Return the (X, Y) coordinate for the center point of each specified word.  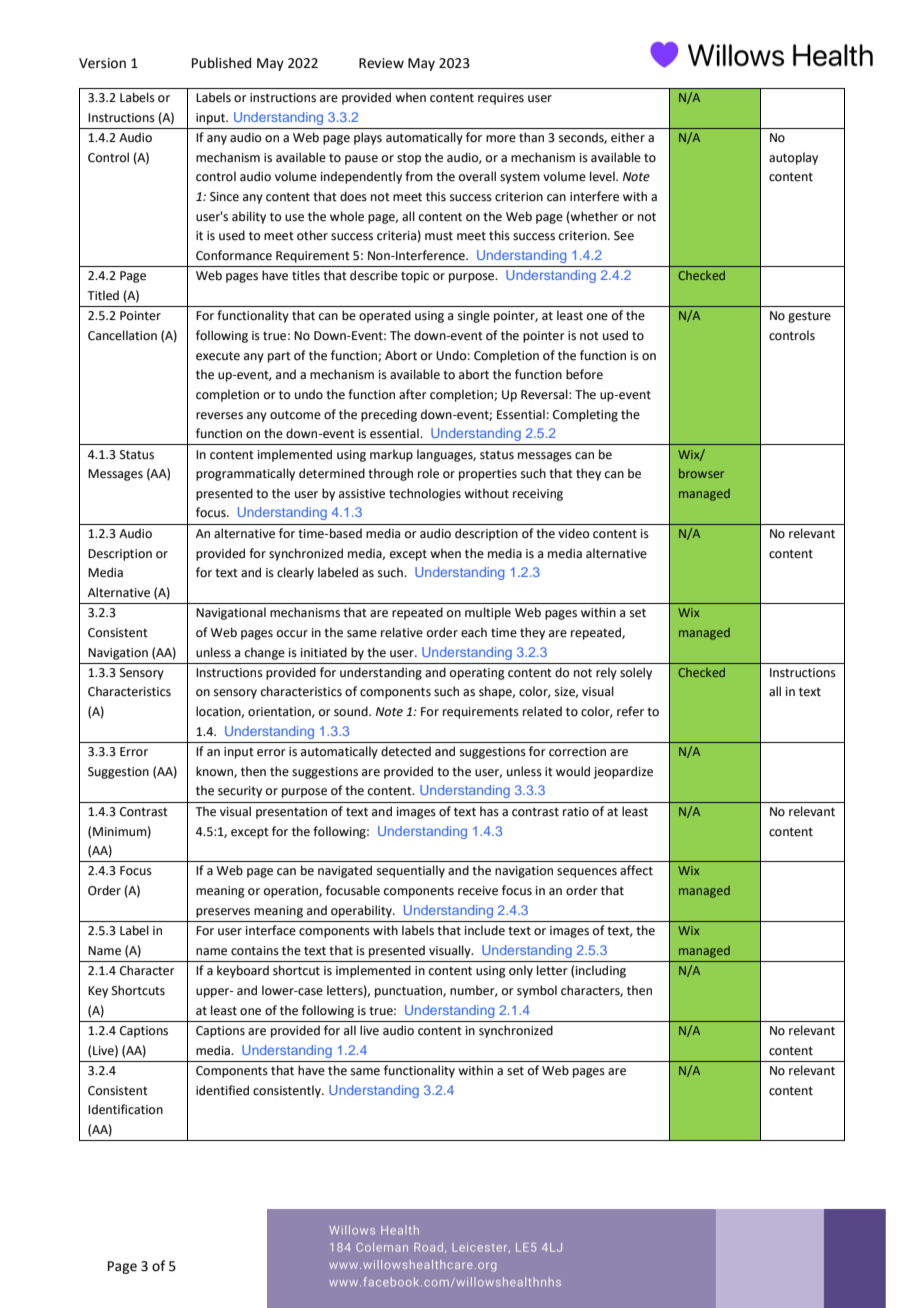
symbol (537, 991)
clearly (295, 573)
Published (221, 63)
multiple (488, 613)
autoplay (793, 158)
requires (501, 99)
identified (222, 1090)
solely (636, 673)
